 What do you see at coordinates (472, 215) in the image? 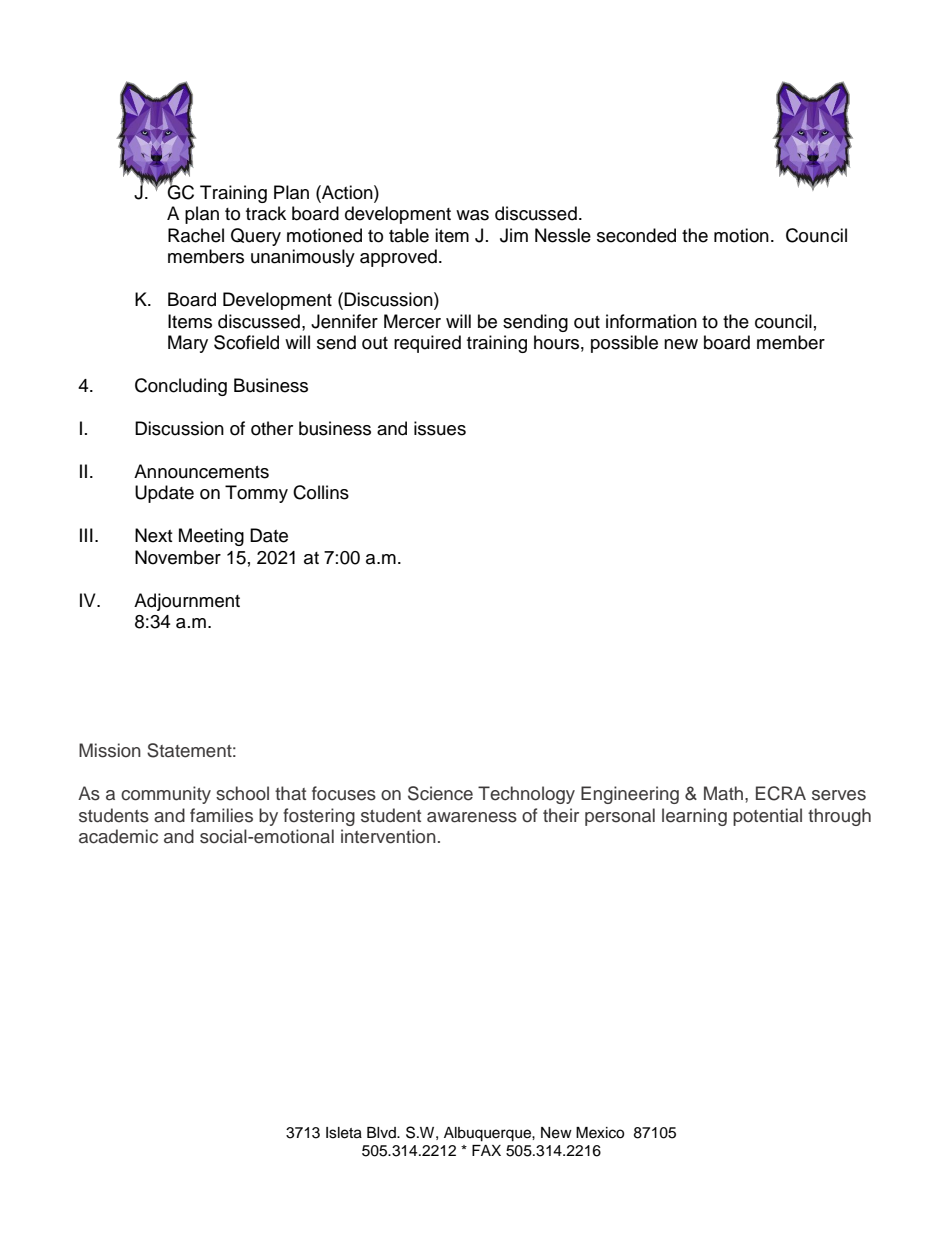
I see `was` at bounding box center [472, 215].
